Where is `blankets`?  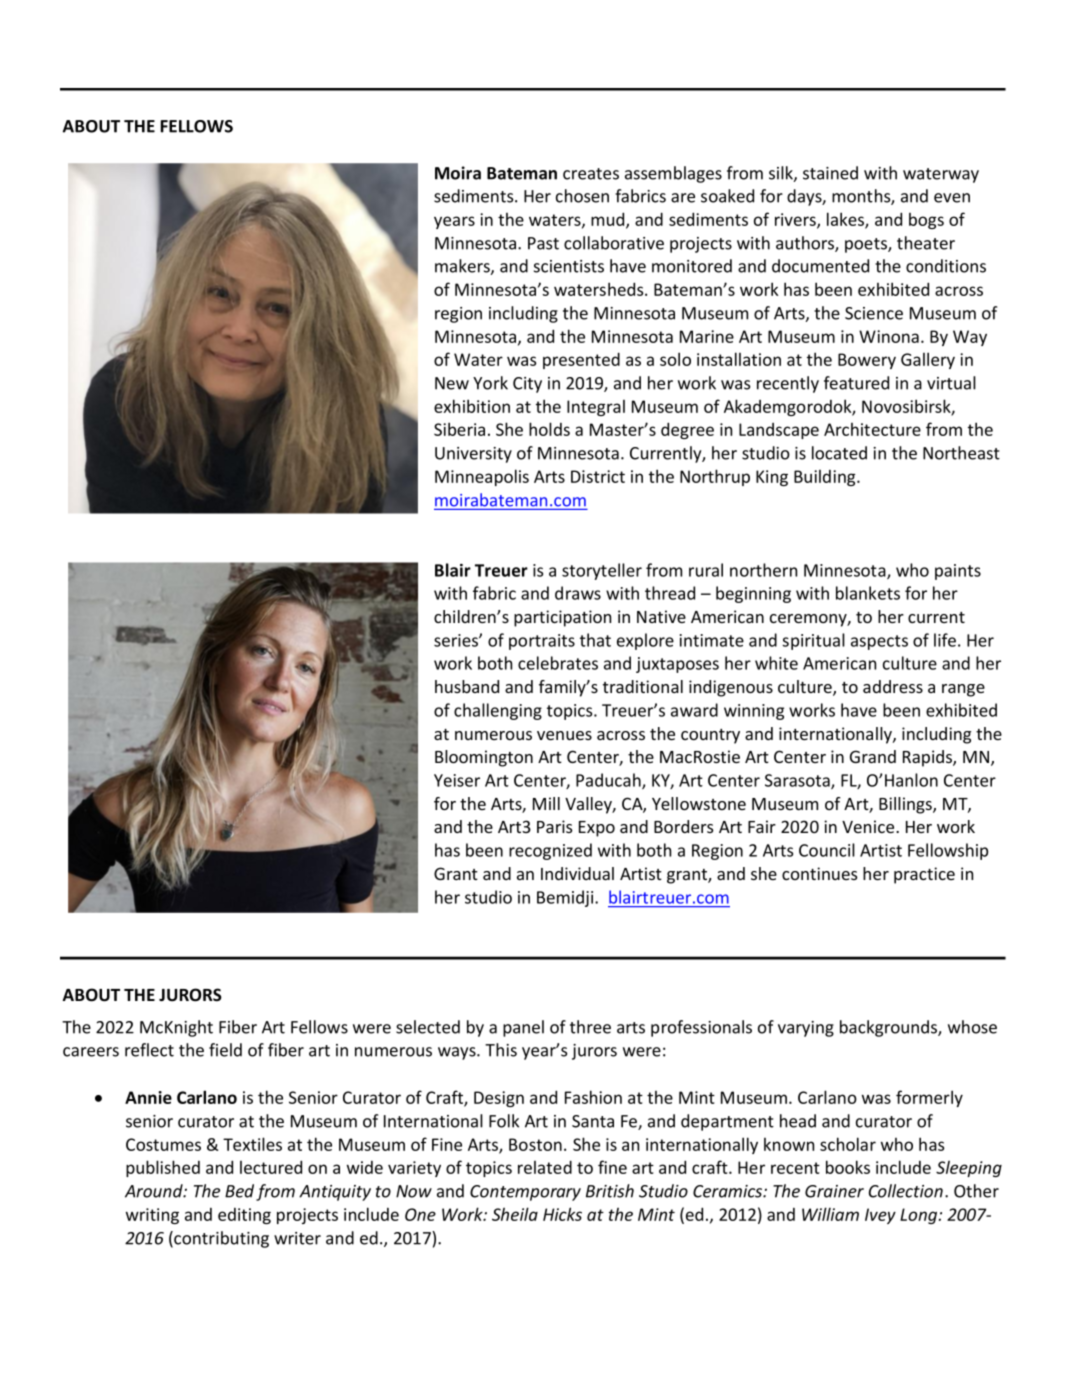 blankets is located at coordinates (868, 593).
